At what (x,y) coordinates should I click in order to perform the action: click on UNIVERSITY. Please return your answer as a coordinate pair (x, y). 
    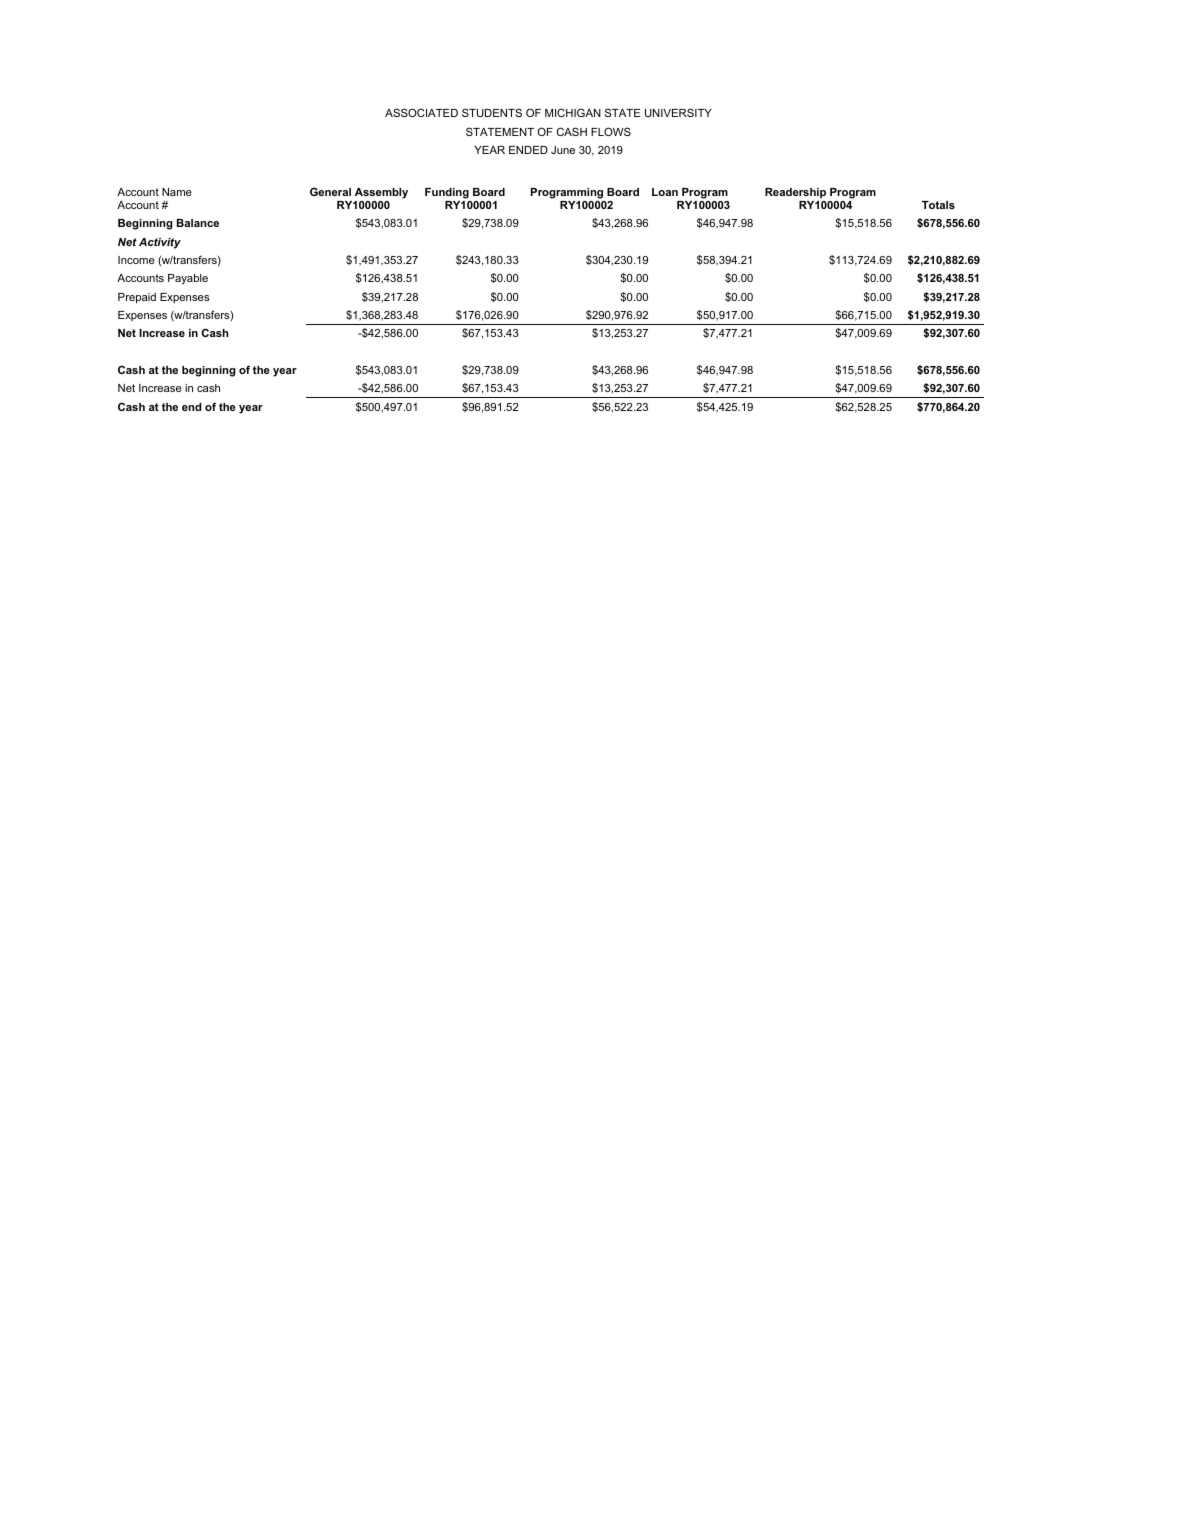
    Looking at the image, I should click on (678, 112).
